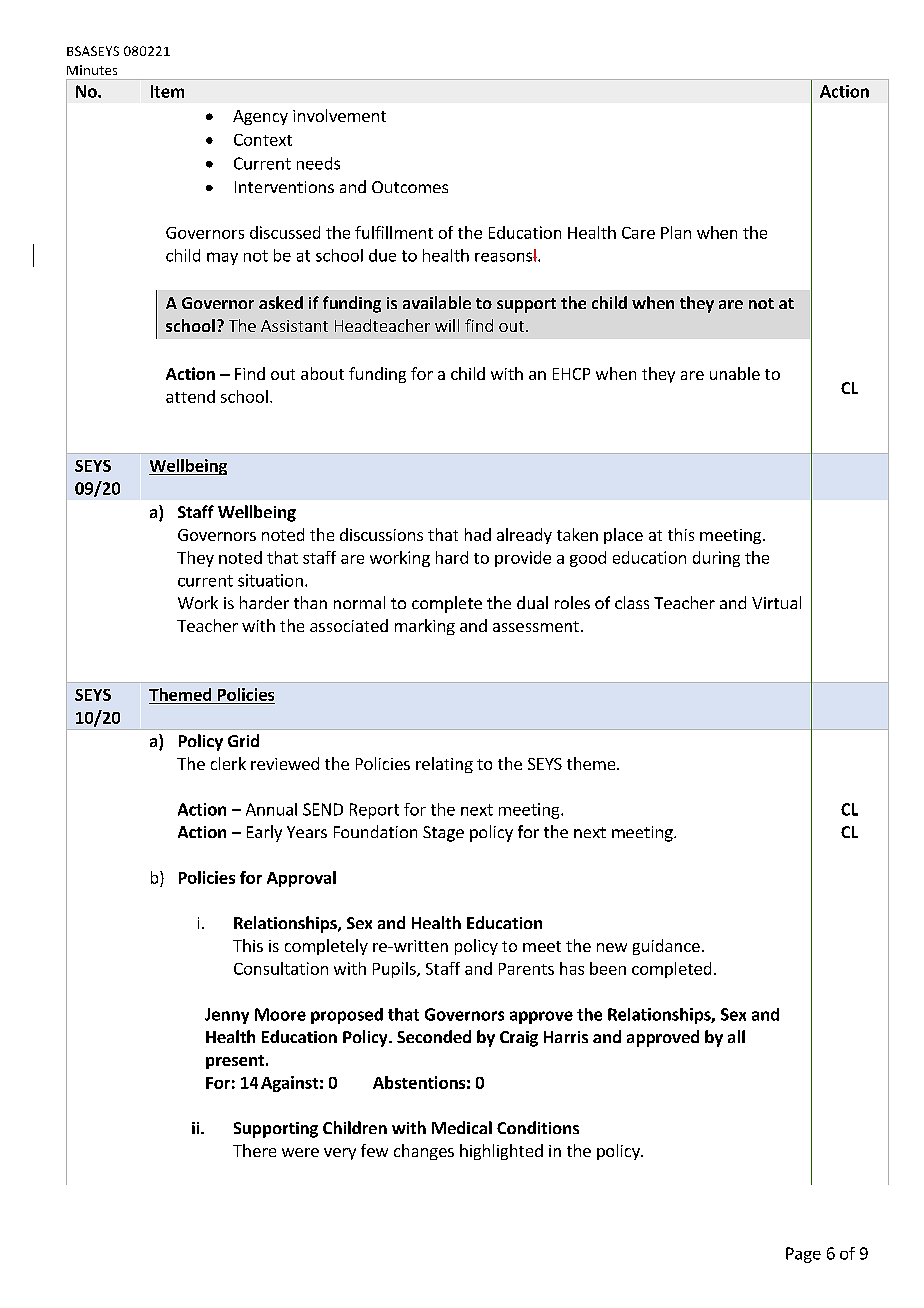  What do you see at coordinates (803, 1255) in the screenshot?
I see `Page` at bounding box center [803, 1255].
